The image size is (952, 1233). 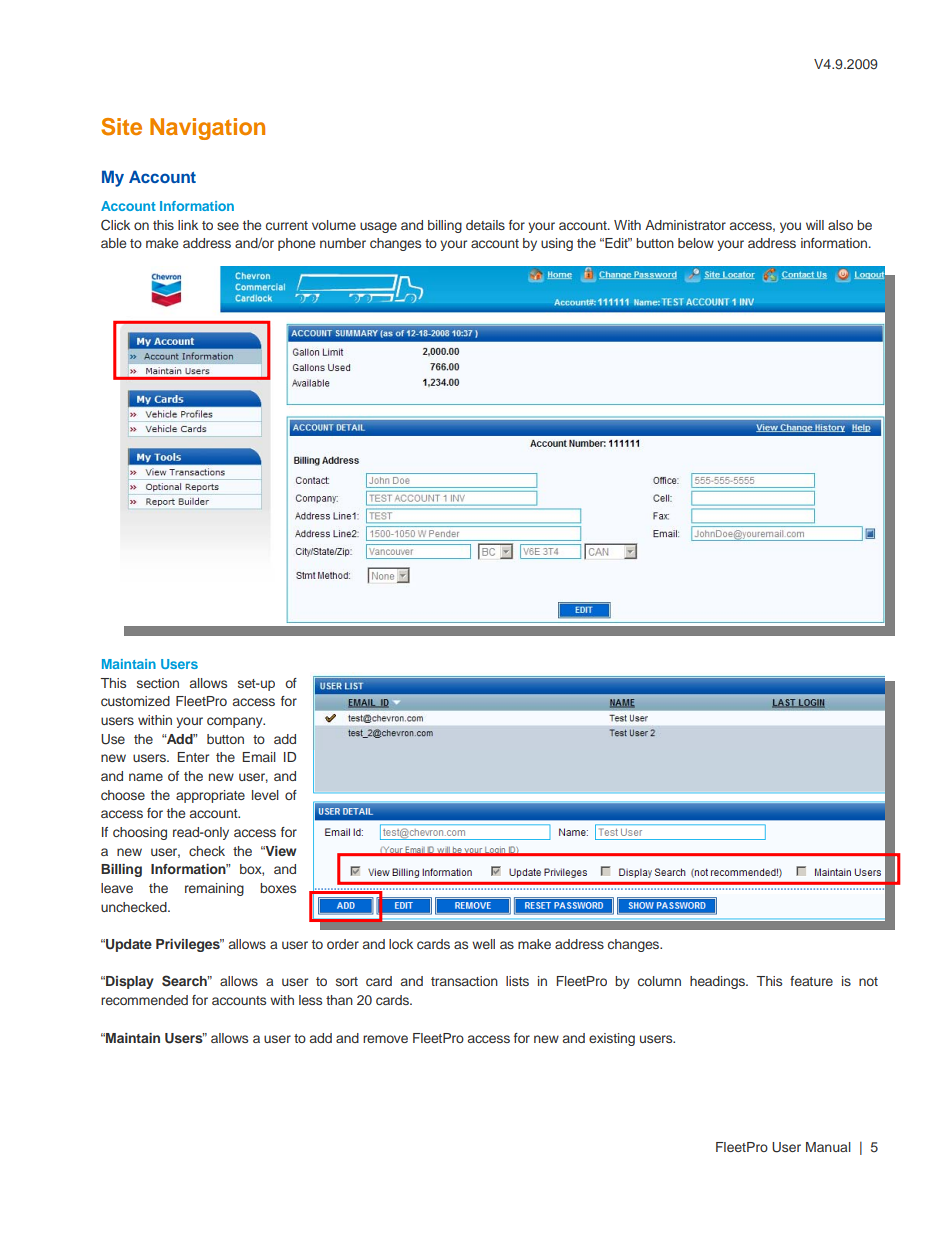 I want to click on section, so click(x=158, y=683).
